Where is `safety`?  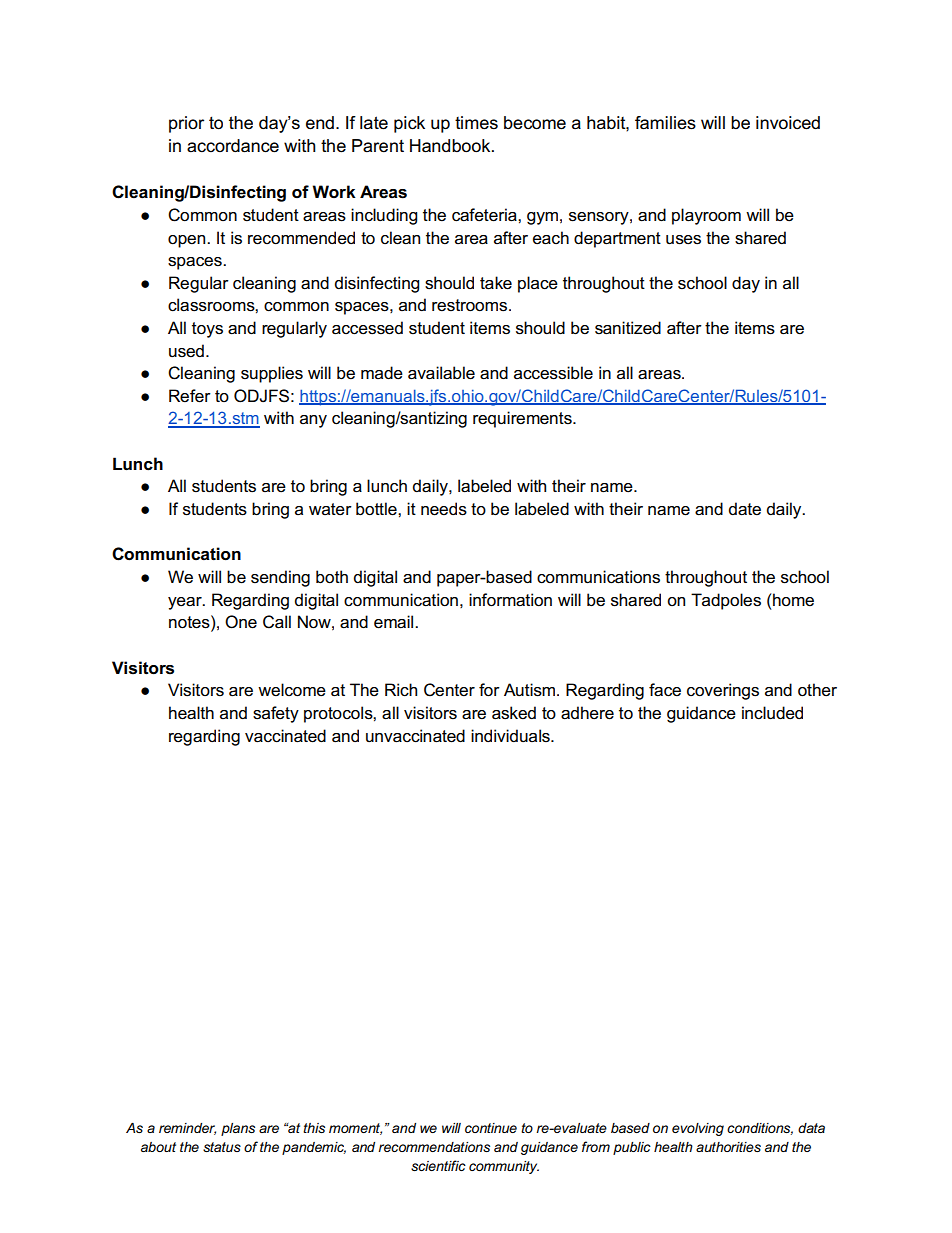 safety is located at coordinates (276, 714).
